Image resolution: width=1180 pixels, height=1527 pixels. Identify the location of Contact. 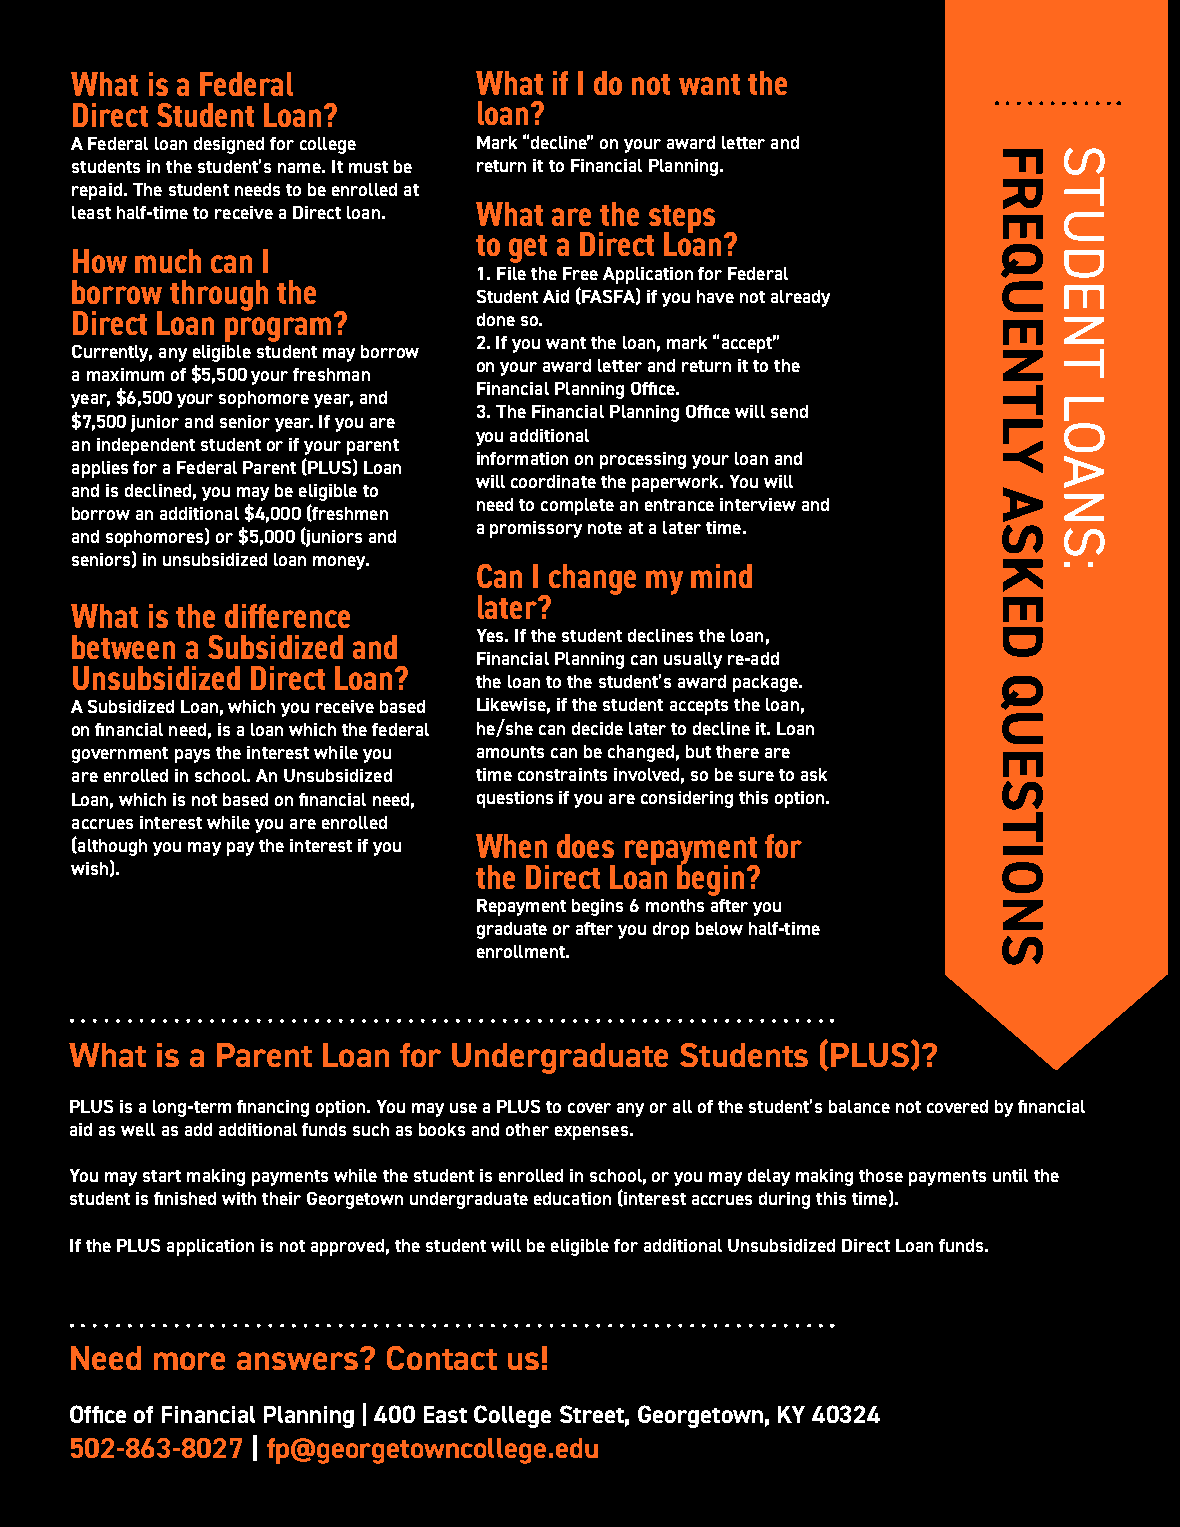
(442, 1358).
